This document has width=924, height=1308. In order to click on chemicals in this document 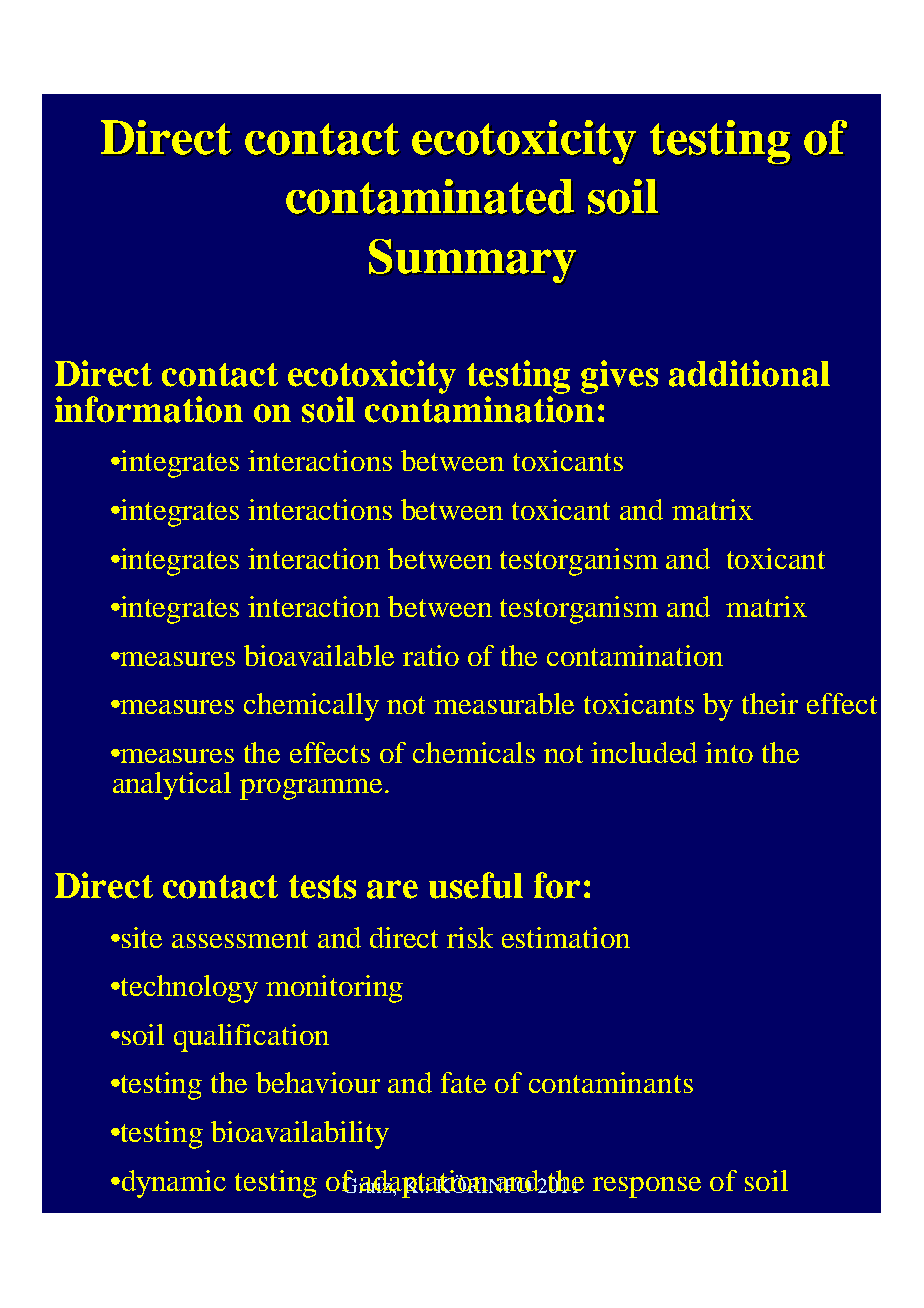, I will do `click(474, 752)`.
